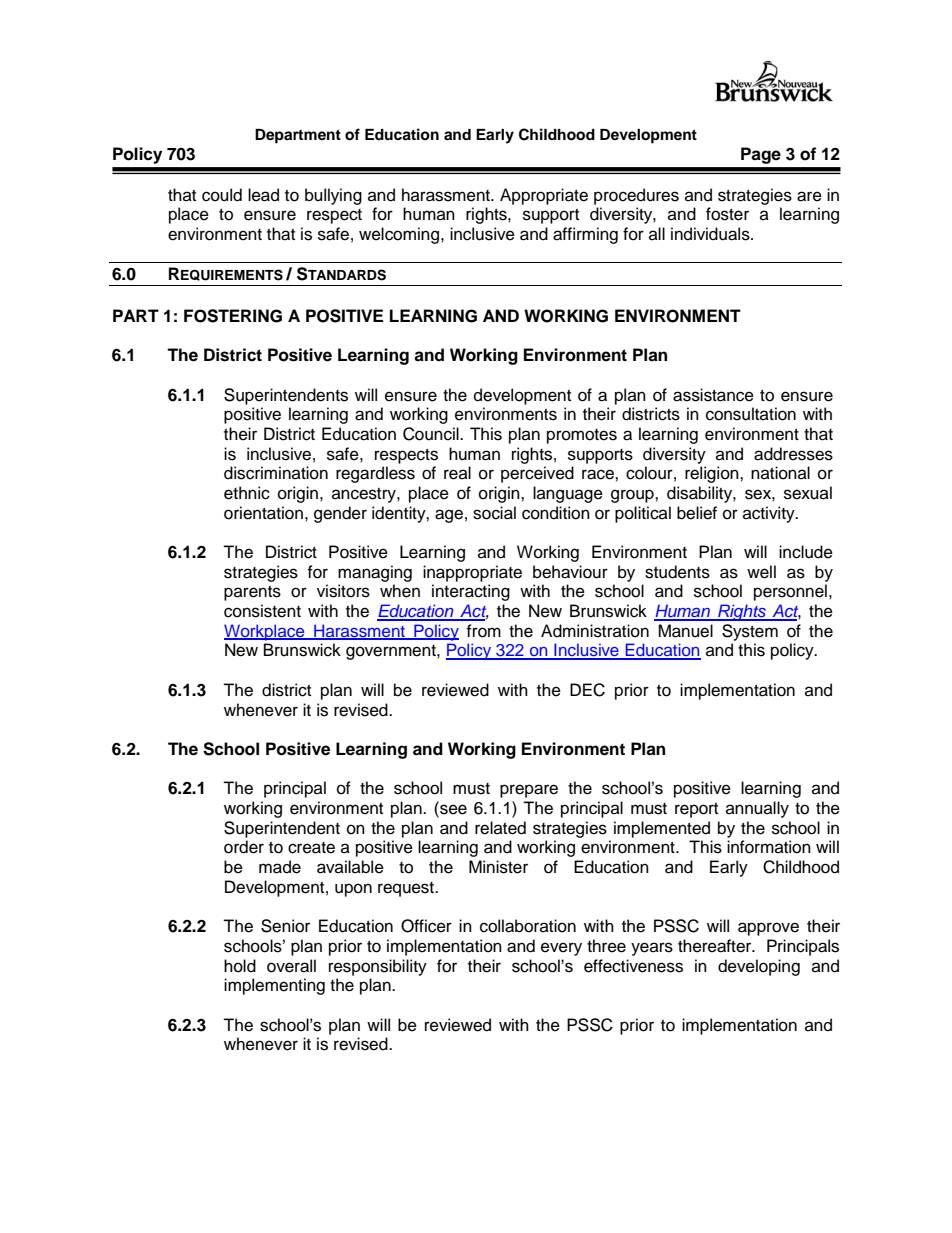 The height and width of the screenshot is (1233, 952). Describe the element at coordinates (585, 235) in the screenshot. I see `affirming` at that location.
